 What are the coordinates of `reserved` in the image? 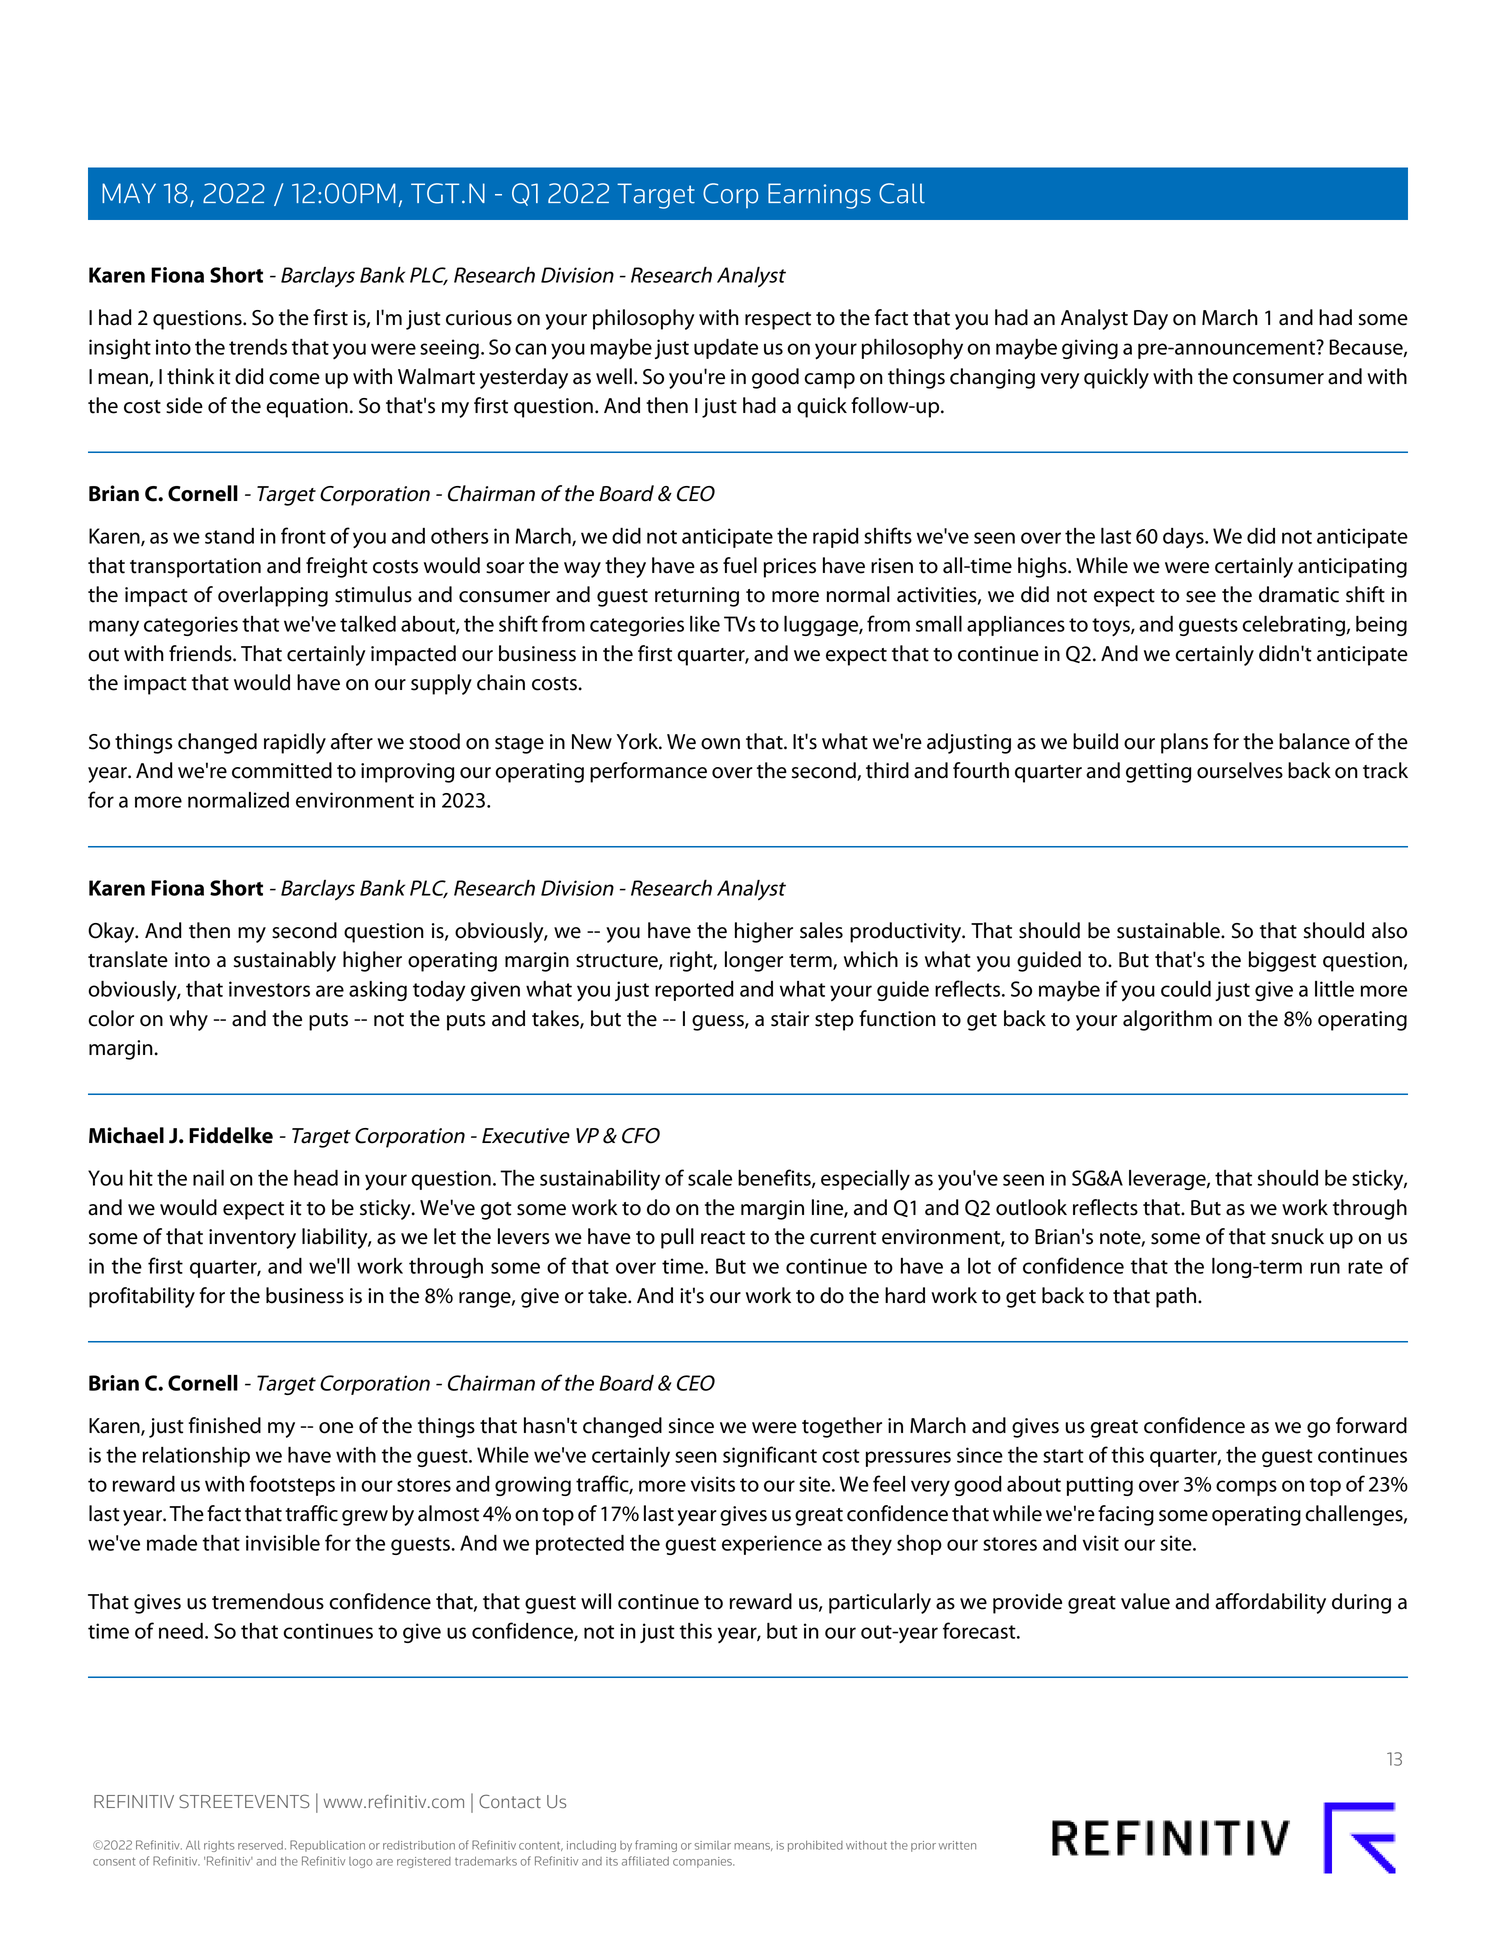 It's located at (260, 1845).
